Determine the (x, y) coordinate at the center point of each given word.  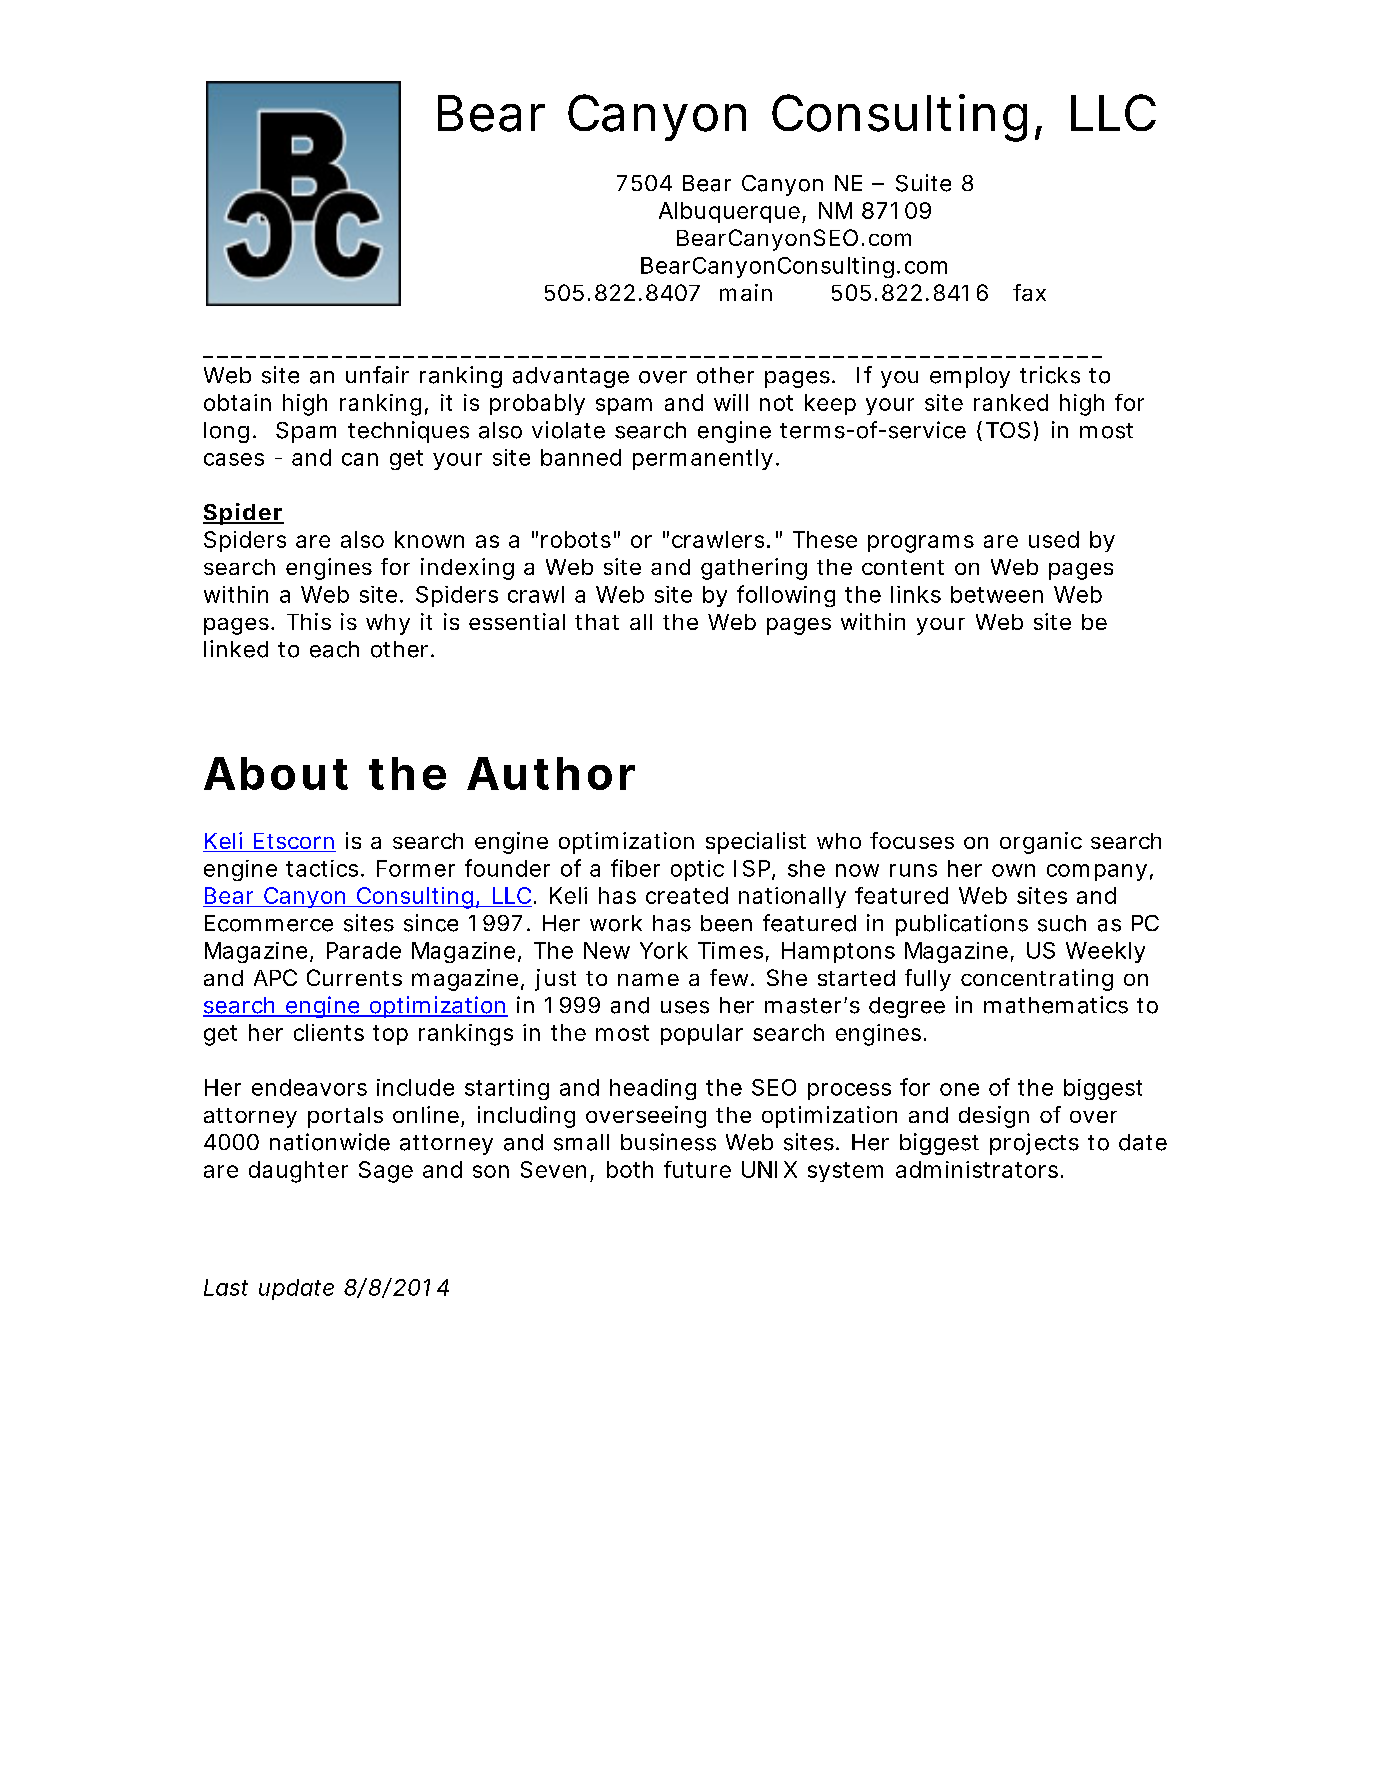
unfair (377, 375)
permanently (703, 459)
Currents (354, 977)
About (276, 773)
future (697, 1169)
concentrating (1037, 980)
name (648, 979)
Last (226, 1287)
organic (1041, 843)
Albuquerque (729, 212)
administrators (977, 1169)
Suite (923, 183)
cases (234, 459)
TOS (1008, 430)
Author (551, 773)
